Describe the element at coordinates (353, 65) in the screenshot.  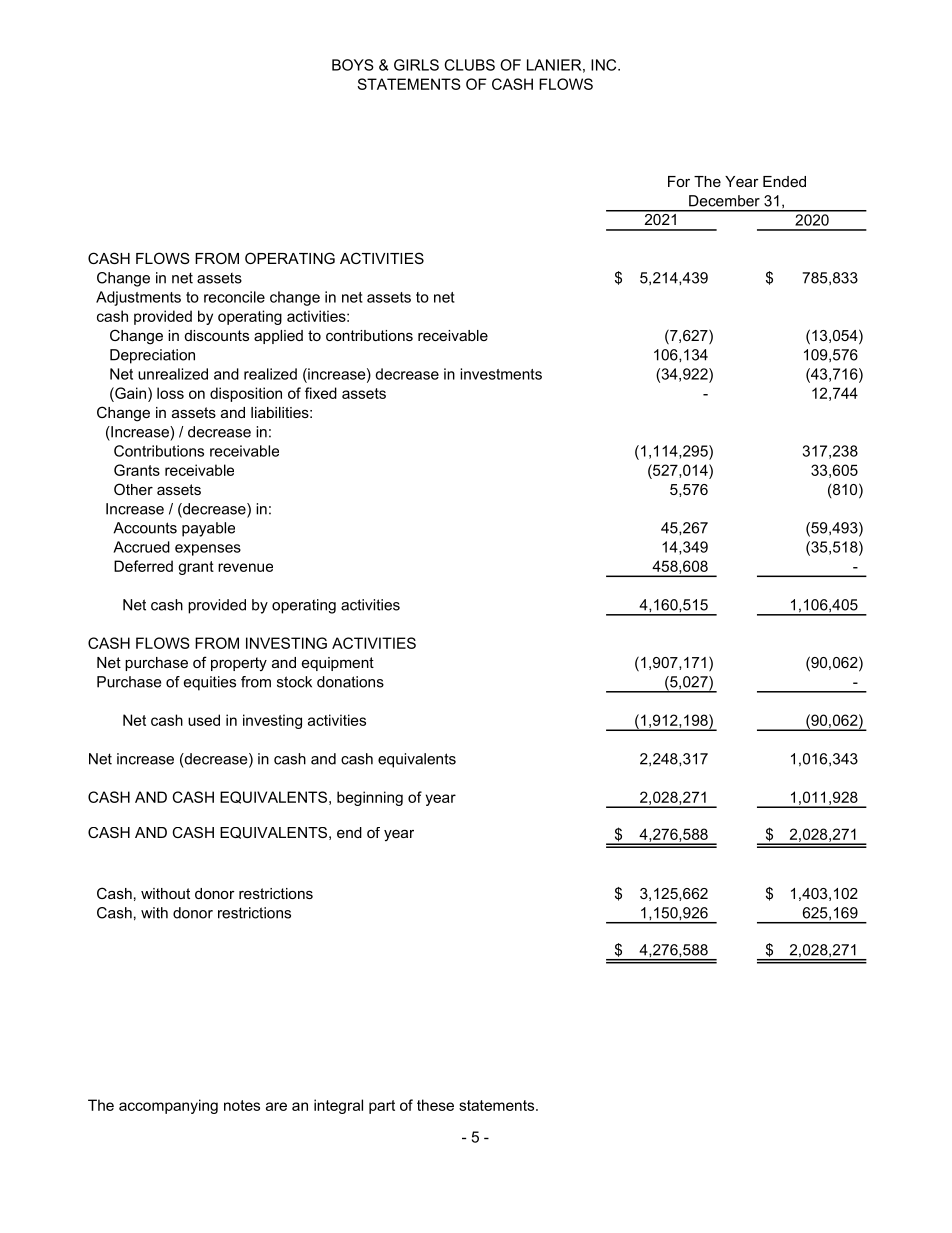
I see `BOYS` at that location.
